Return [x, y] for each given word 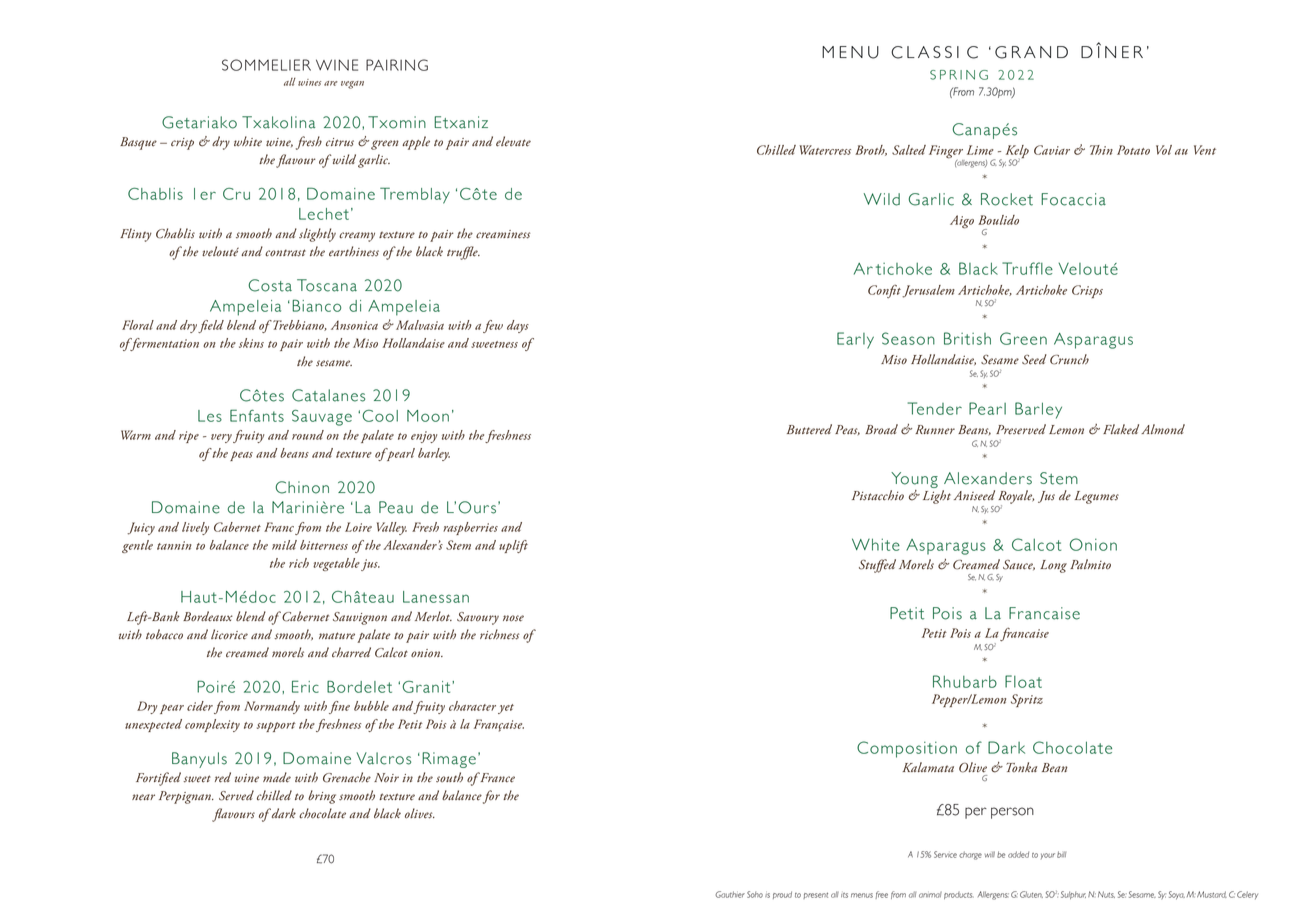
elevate [513, 141]
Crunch [1069, 359]
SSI [946, 52]
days [518, 326]
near [143, 797]
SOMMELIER [266, 65]
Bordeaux [208, 616]
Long [1053, 566]
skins [251, 343]
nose [513, 618]
